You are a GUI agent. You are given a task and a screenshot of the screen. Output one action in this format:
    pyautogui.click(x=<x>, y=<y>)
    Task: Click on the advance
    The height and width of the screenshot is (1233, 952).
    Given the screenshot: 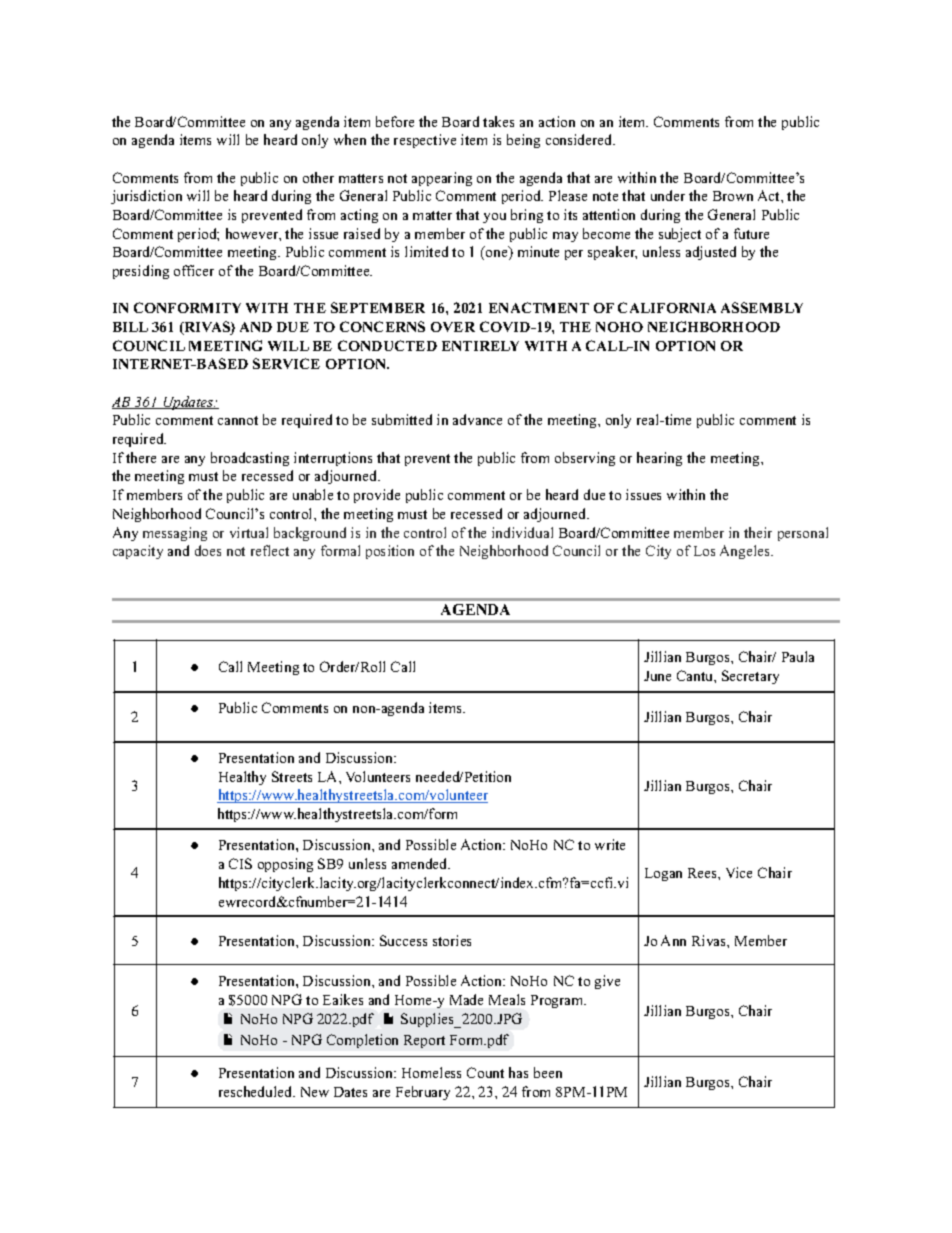 What is the action you would take?
    pyautogui.click(x=477, y=419)
